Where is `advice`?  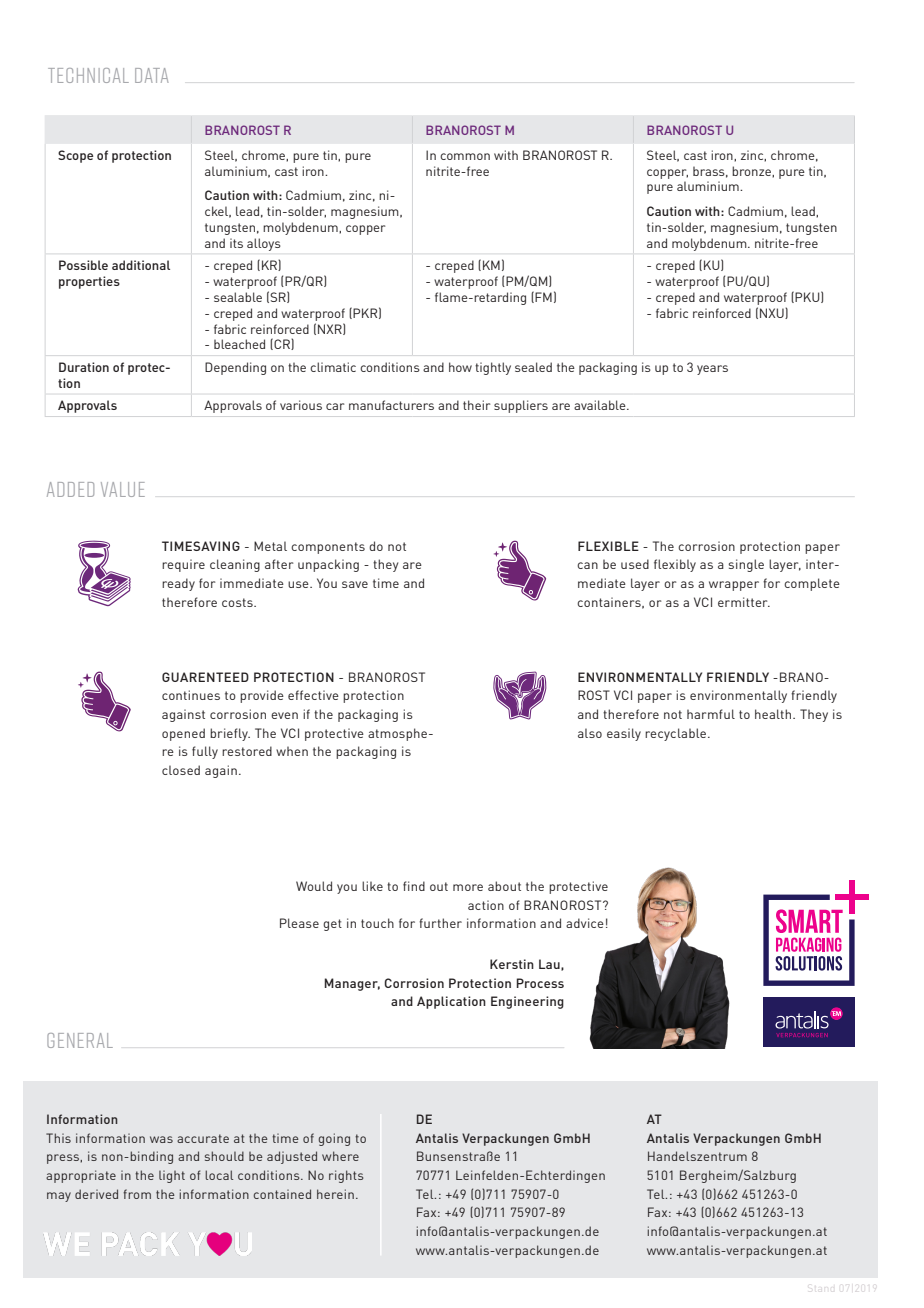 advice is located at coordinates (585, 923).
